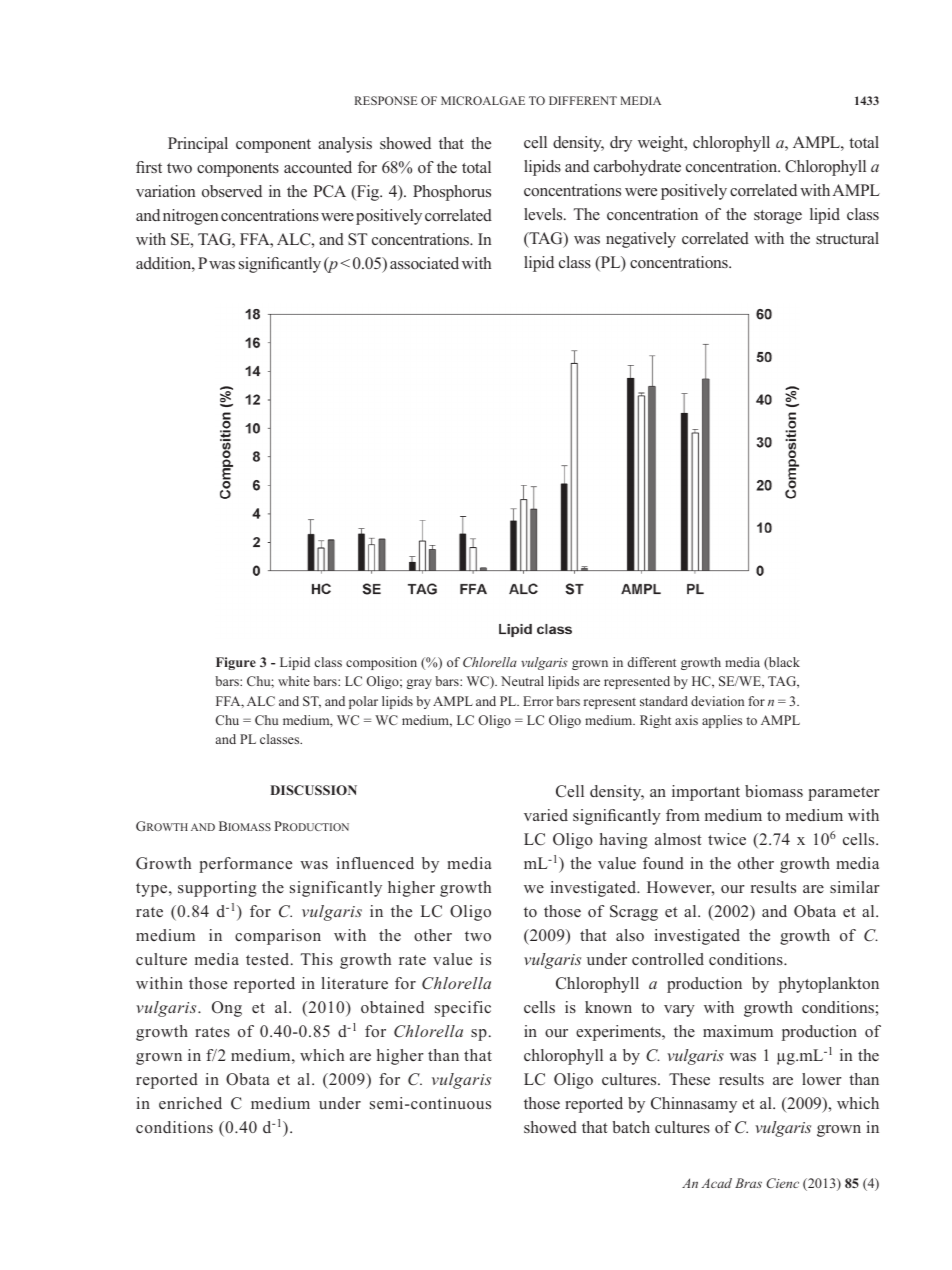  What do you see at coordinates (190, 1103) in the document?
I see `enriched` at bounding box center [190, 1103].
